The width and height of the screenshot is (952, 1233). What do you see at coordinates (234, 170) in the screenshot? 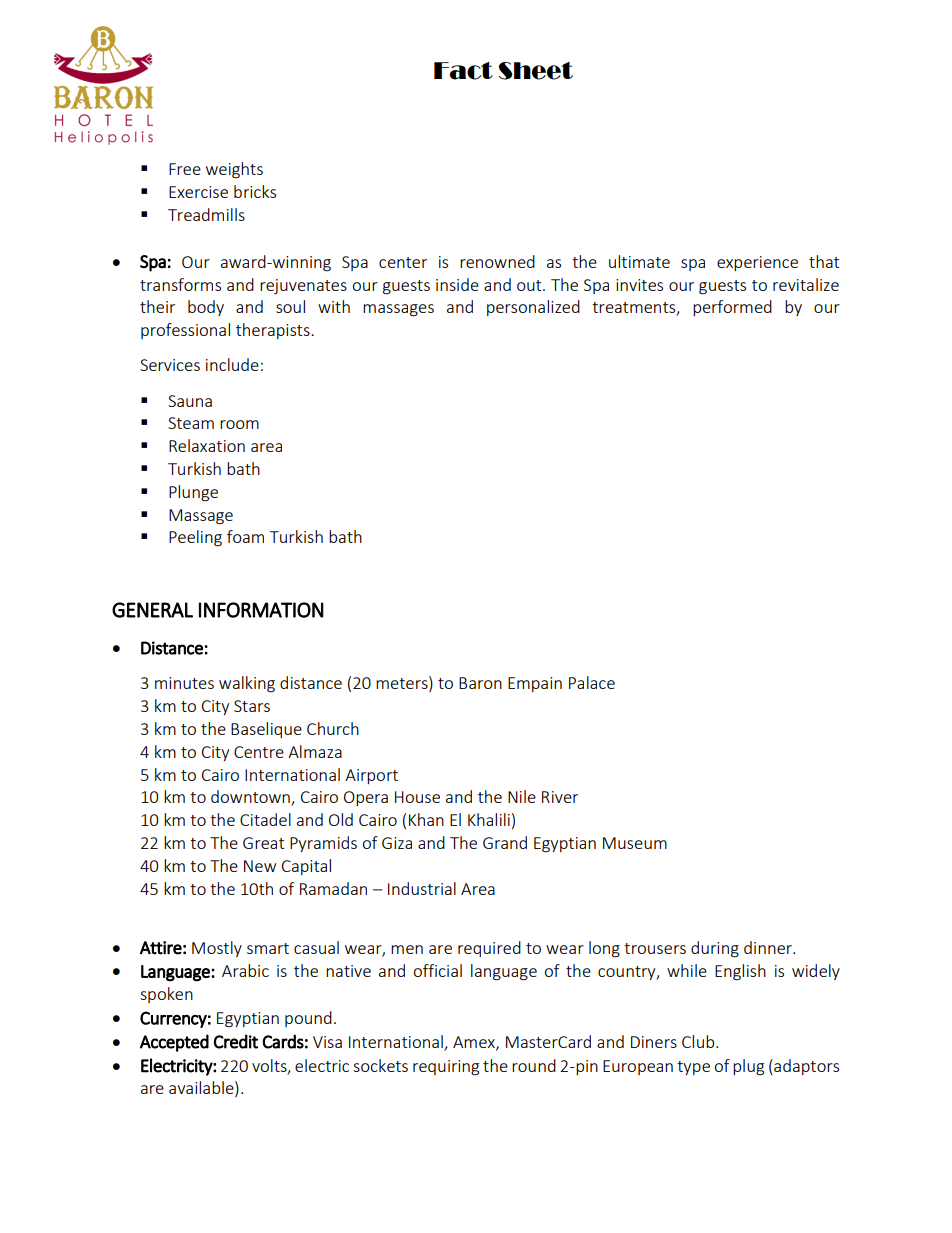
I see `weights` at bounding box center [234, 170].
